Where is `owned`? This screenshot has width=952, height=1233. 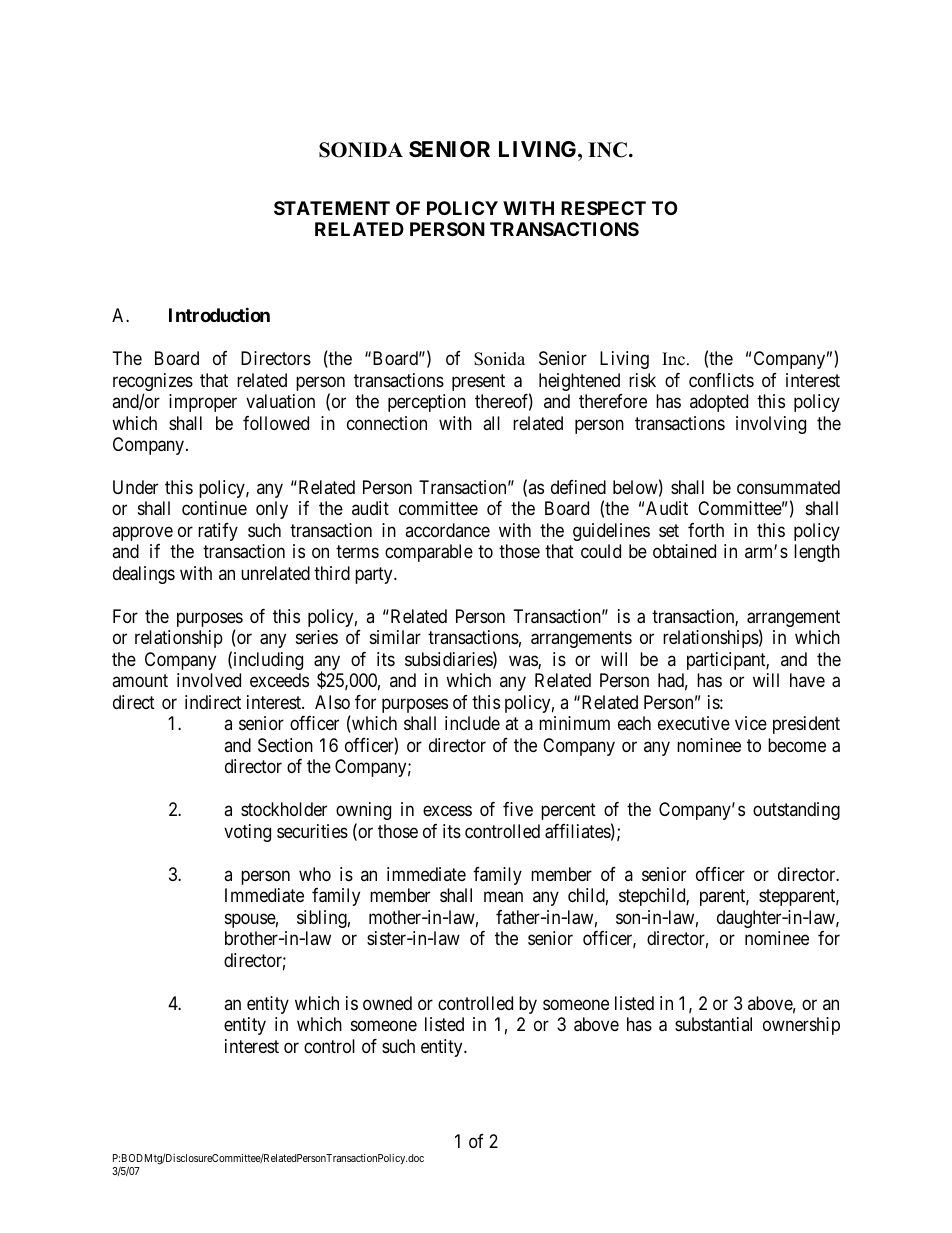
owned is located at coordinates (387, 1003).
